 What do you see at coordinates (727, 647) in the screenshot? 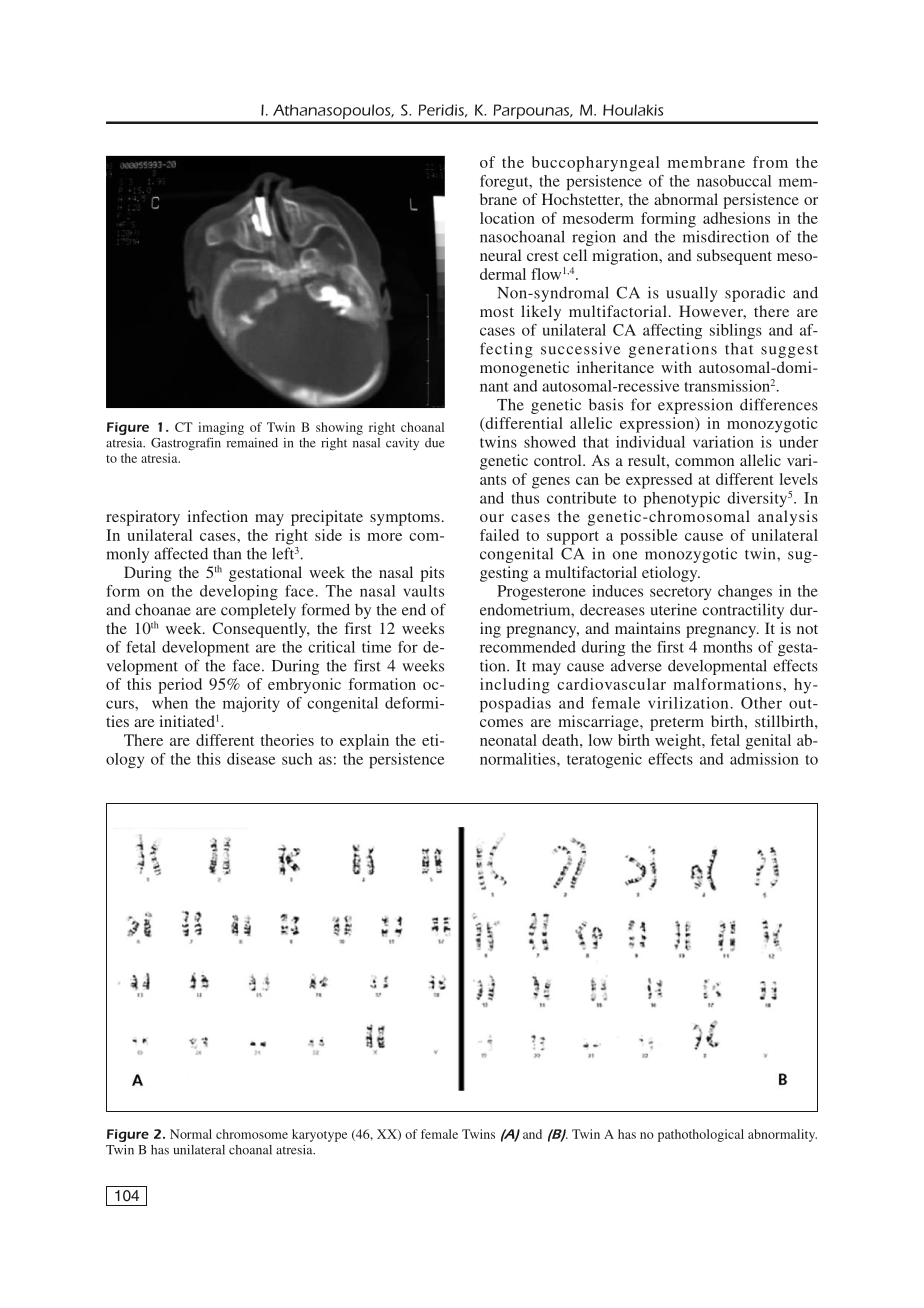
I see `months` at bounding box center [727, 647].
